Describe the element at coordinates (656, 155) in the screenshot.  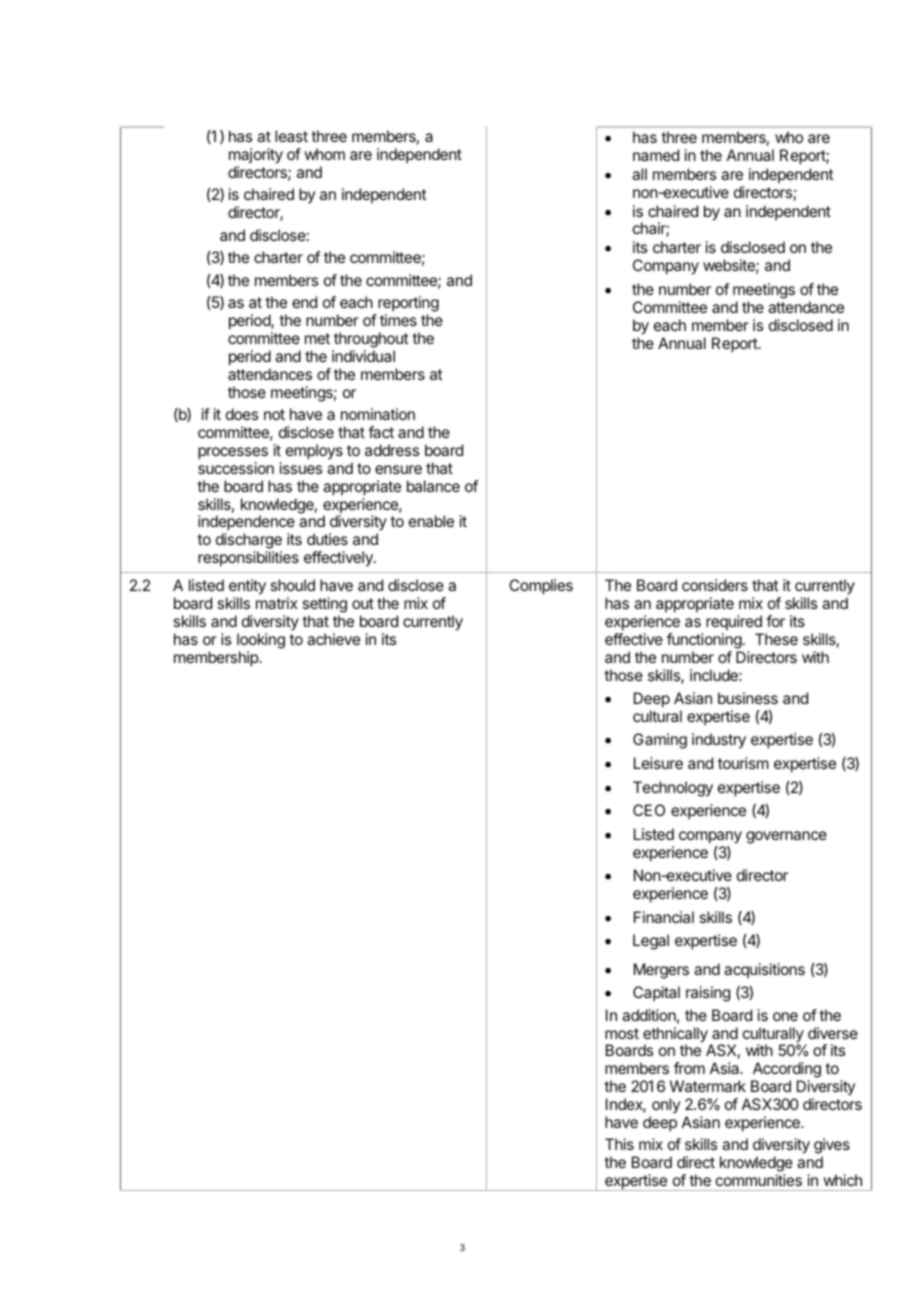
I see `named` at that location.
